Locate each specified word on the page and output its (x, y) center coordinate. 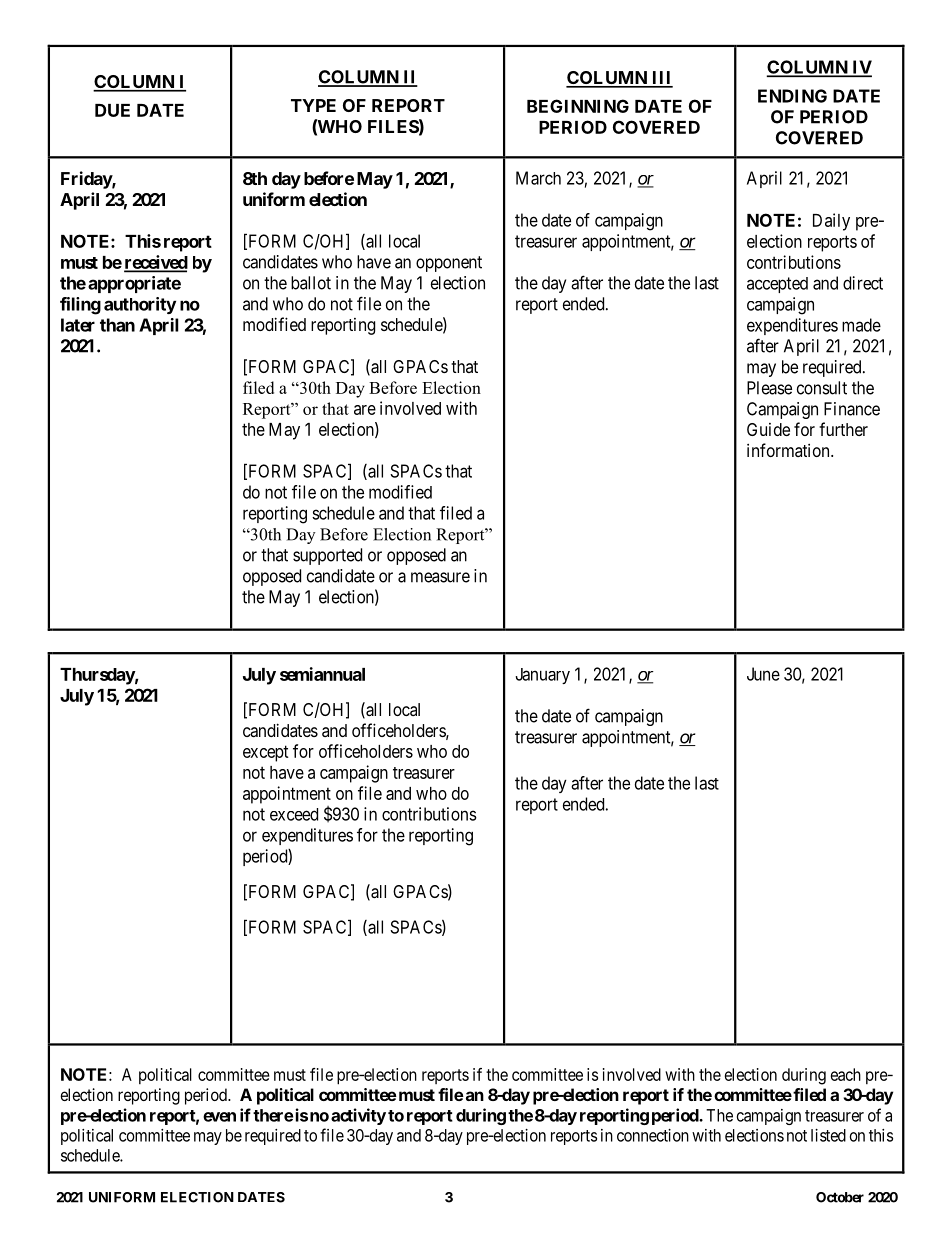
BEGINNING (578, 106)
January (542, 676)
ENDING (792, 96)
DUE (112, 110)
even (219, 1117)
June (763, 674)
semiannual (322, 674)
